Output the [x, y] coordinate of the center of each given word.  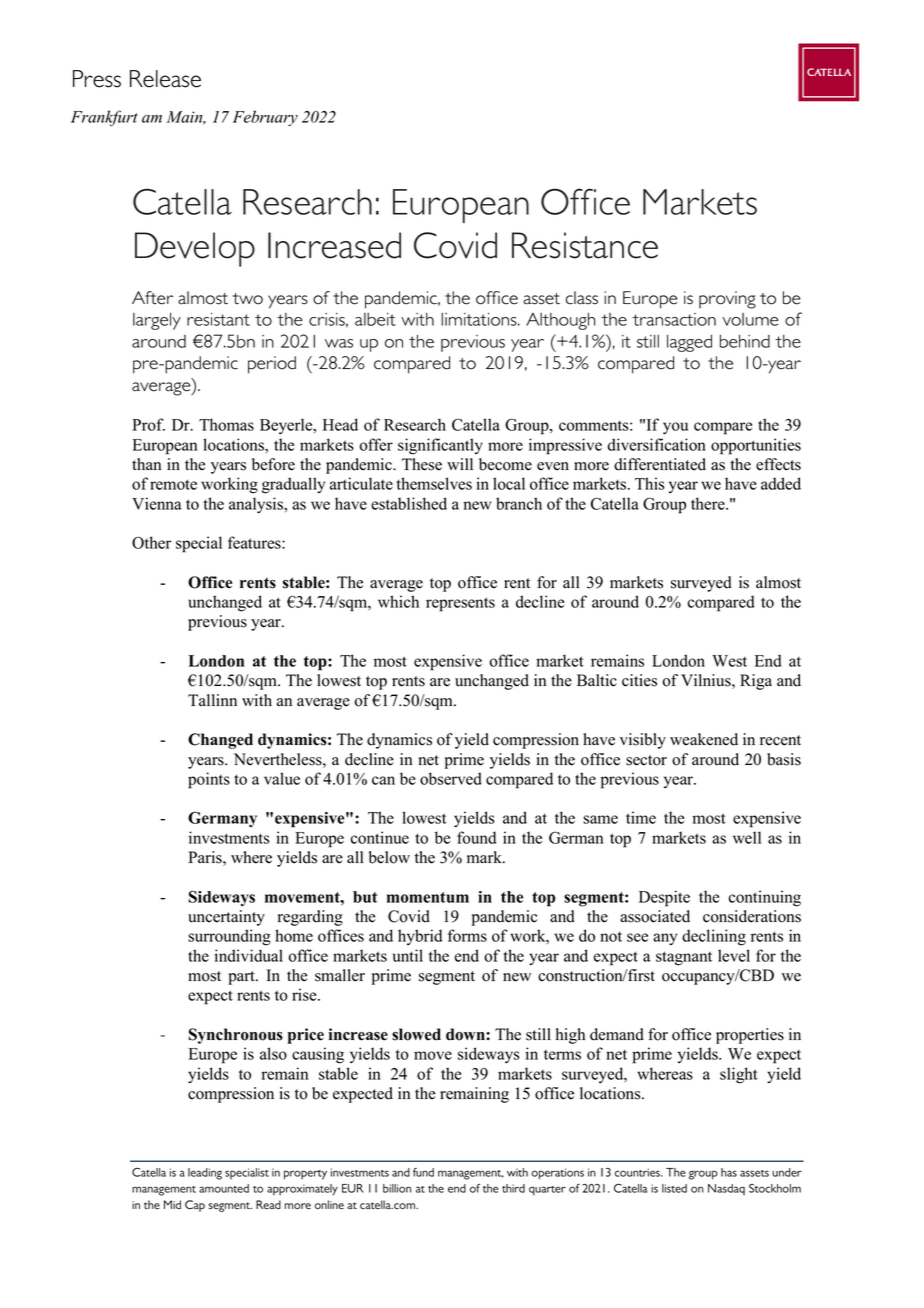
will [460, 464]
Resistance [585, 245]
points [209, 780]
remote [173, 484]
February [265, 118]
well [747, 837]
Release [165, 79]
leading [205, 1174]
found [476, 837]
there [709, 503]
